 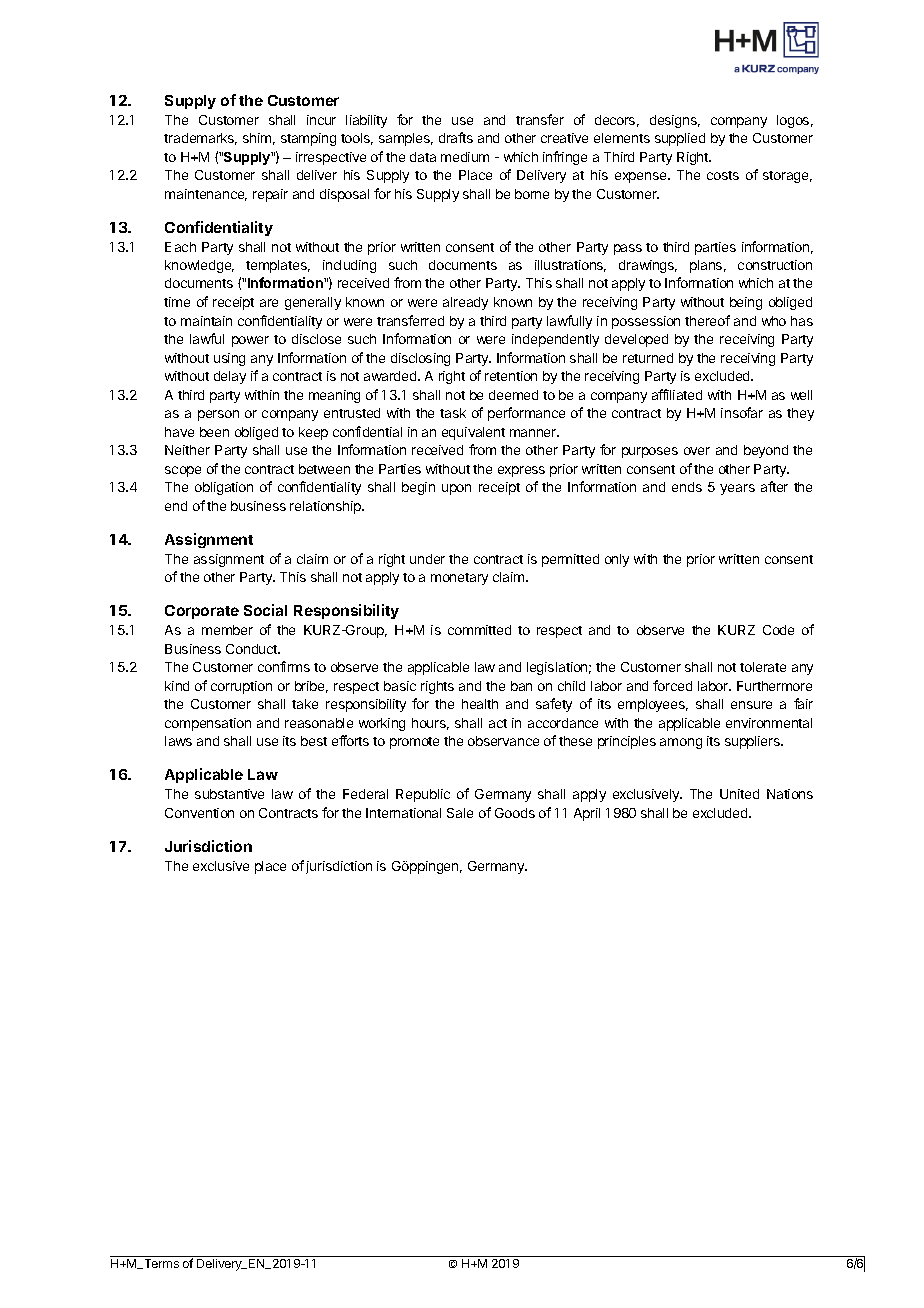 What do you see at coordinates (515, 813) in the screenshot?
I see `Goods` at bounding box center [515, 813].
